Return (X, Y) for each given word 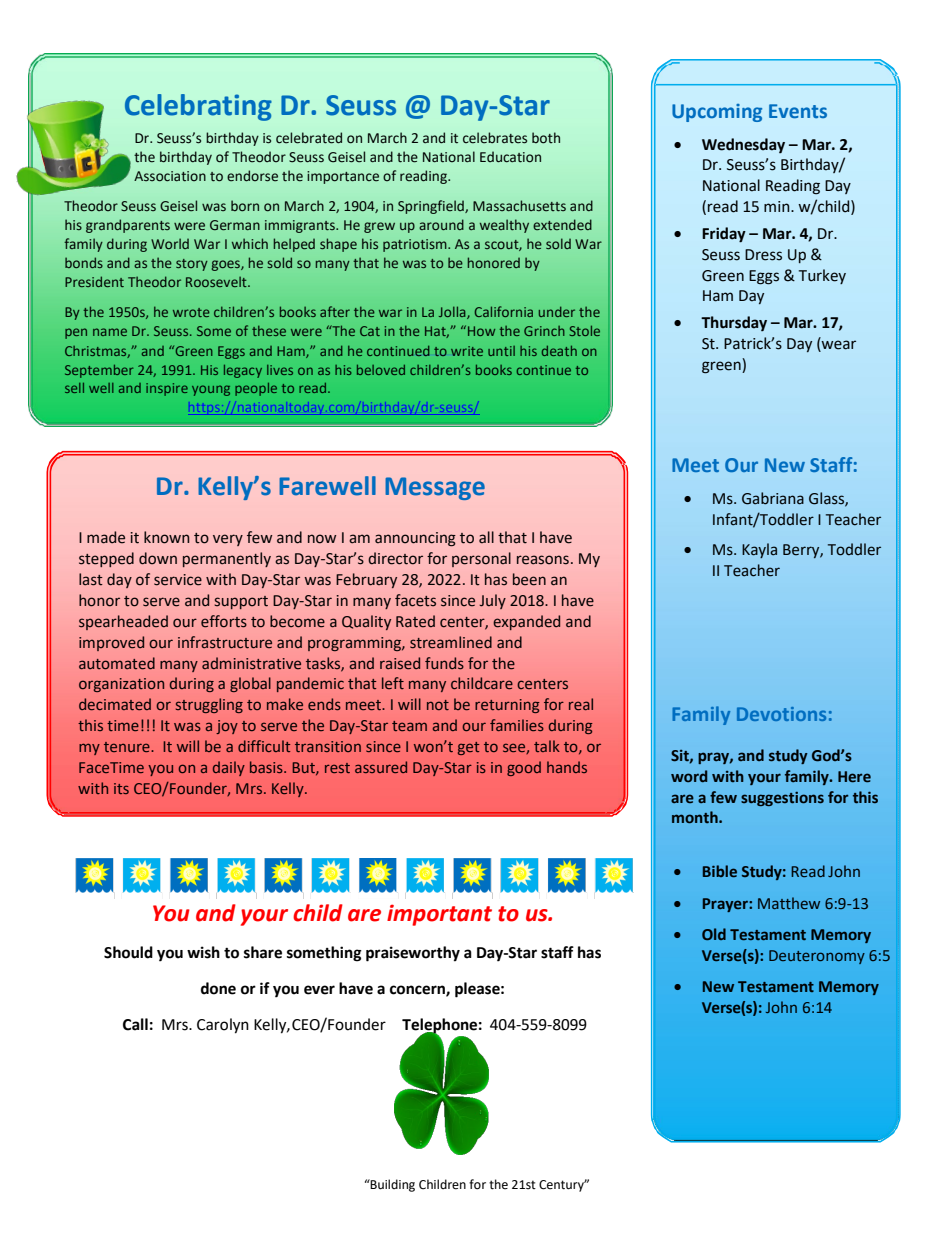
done (218, 988)
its (121, 788)
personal (481, 559)
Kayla (759, 550)
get (468, 748)
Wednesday (743, 145)
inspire (167, 389)
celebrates (495, 138)
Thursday (734, 323)
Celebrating (198, 107)
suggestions (782, 799)
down (158, 558)
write (467, 351)
